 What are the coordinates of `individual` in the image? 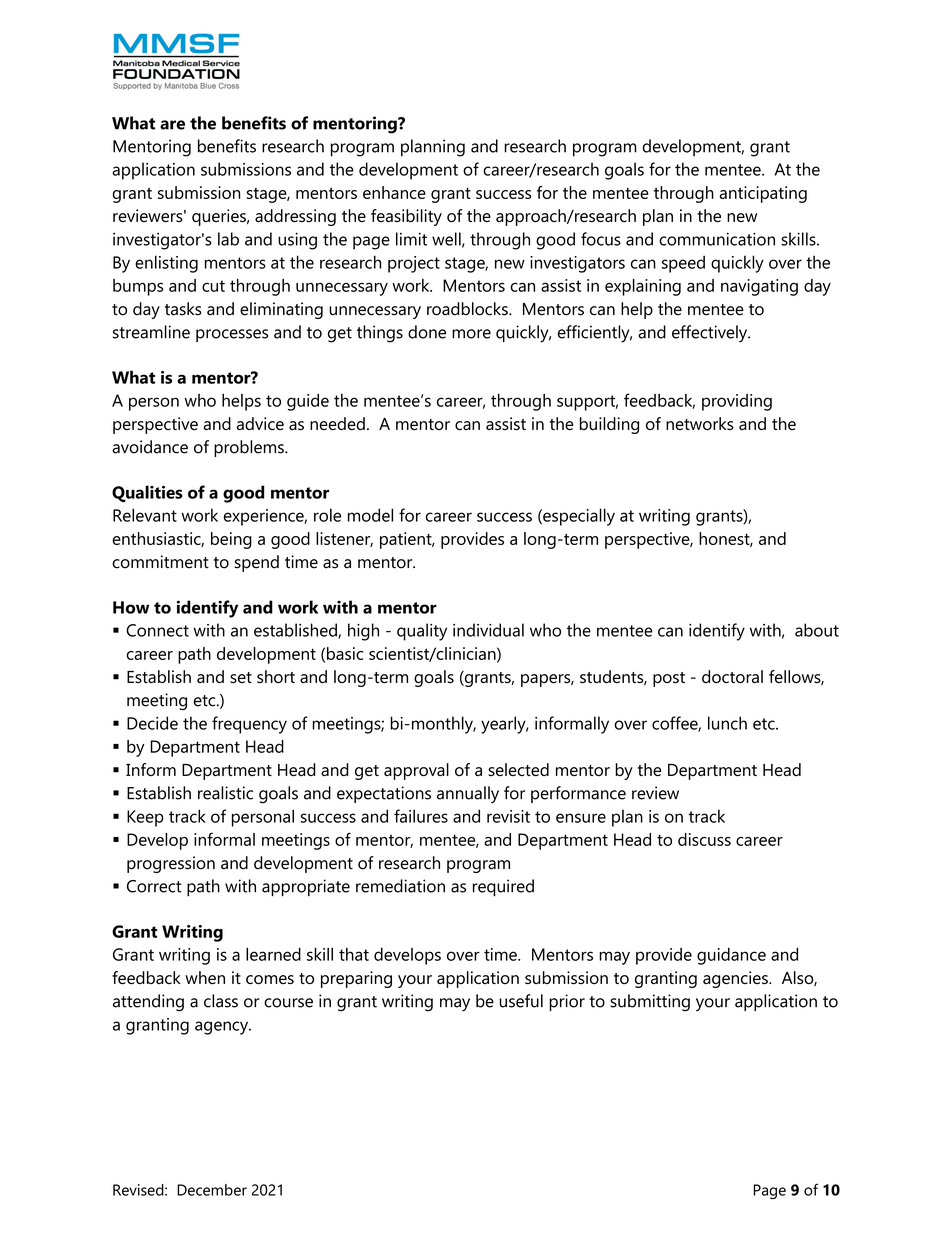 It's located at (488, 630).
